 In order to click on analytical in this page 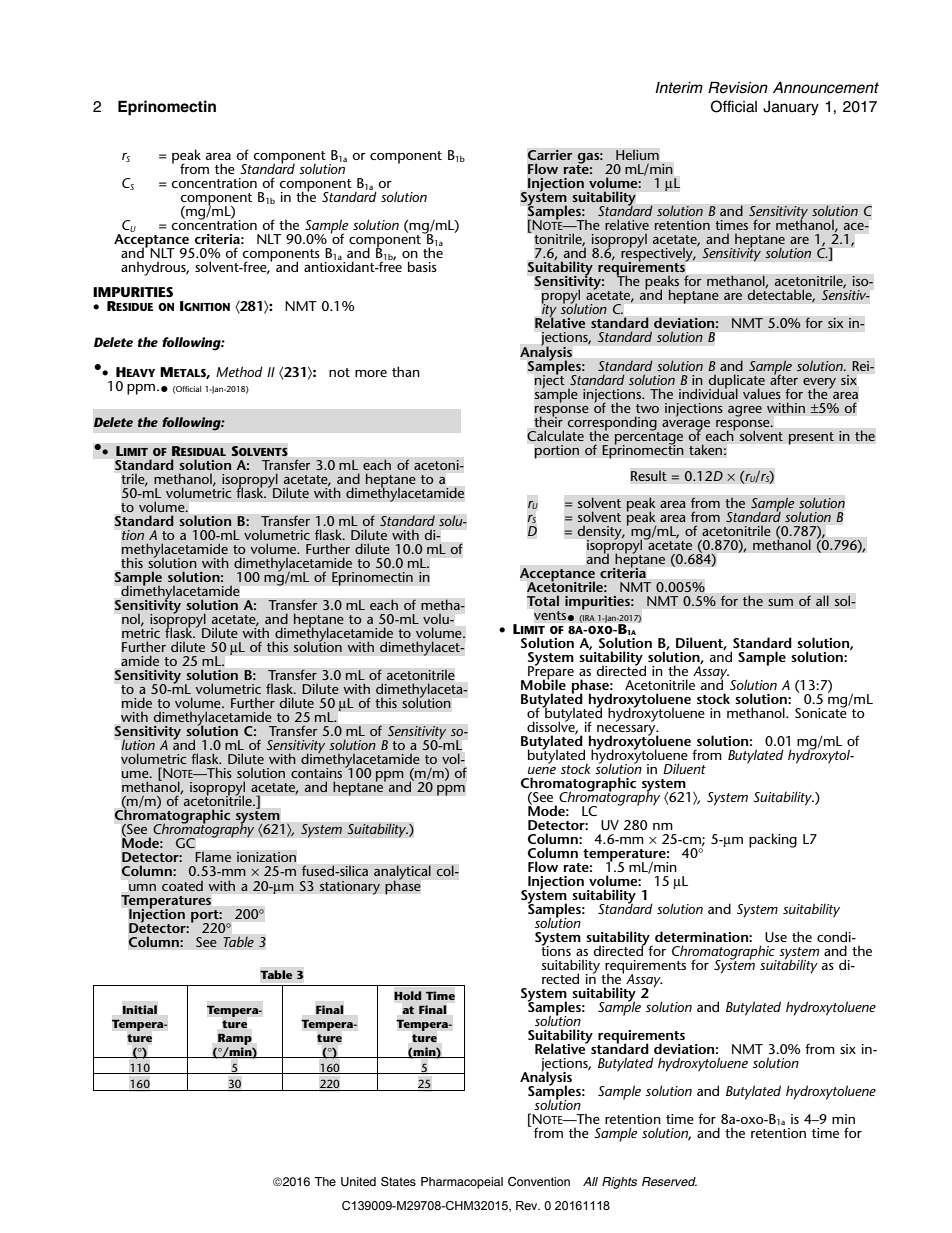, I will do `click(402, 873)`.
